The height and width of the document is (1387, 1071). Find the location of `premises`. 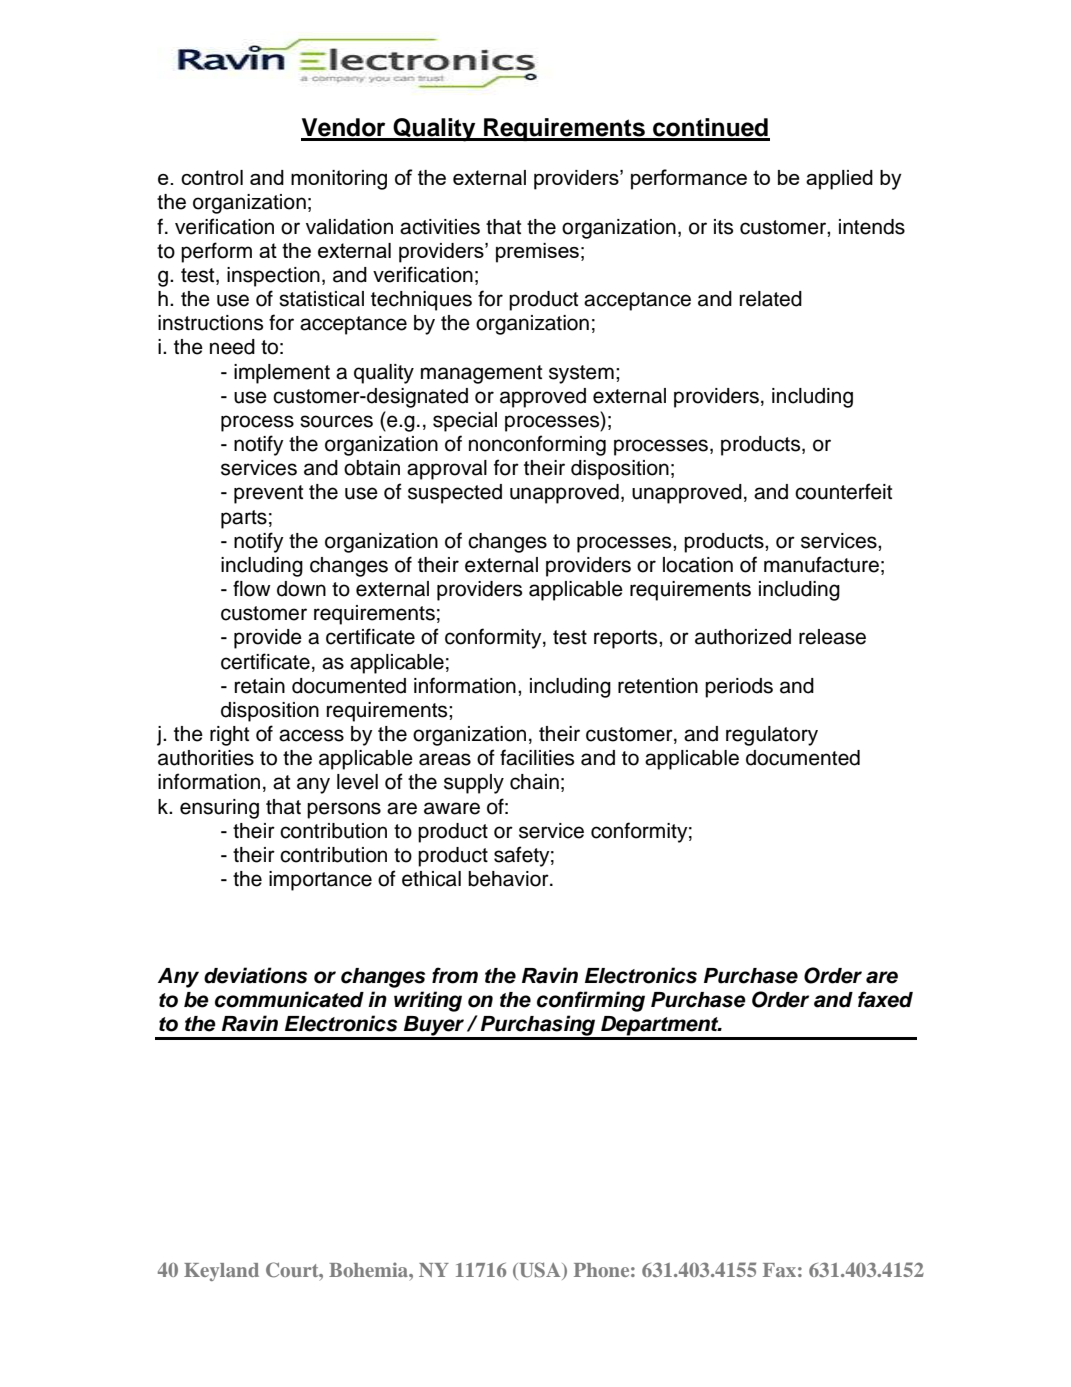

premises is located at coordinates (537, 253).
